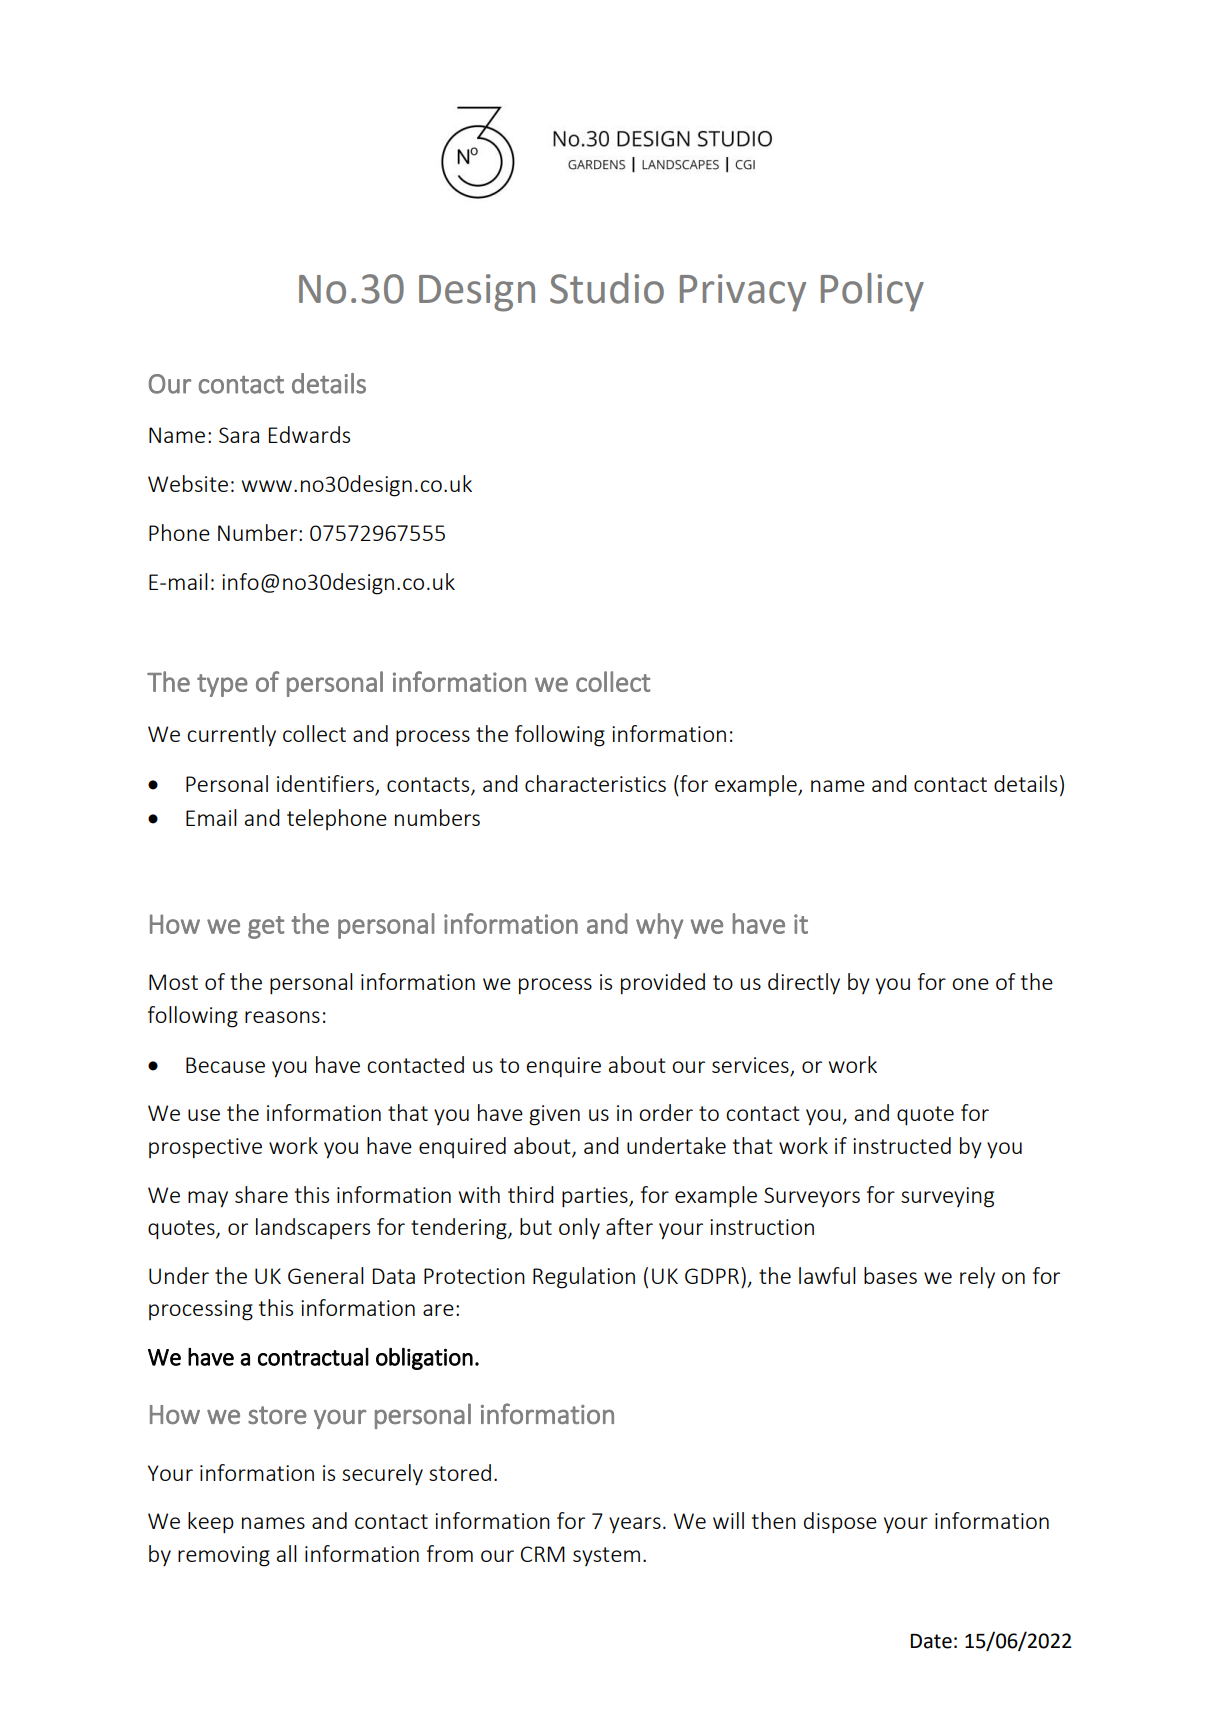 The image size is (1220, 1726). I want to click on type, so click(222, 685).
